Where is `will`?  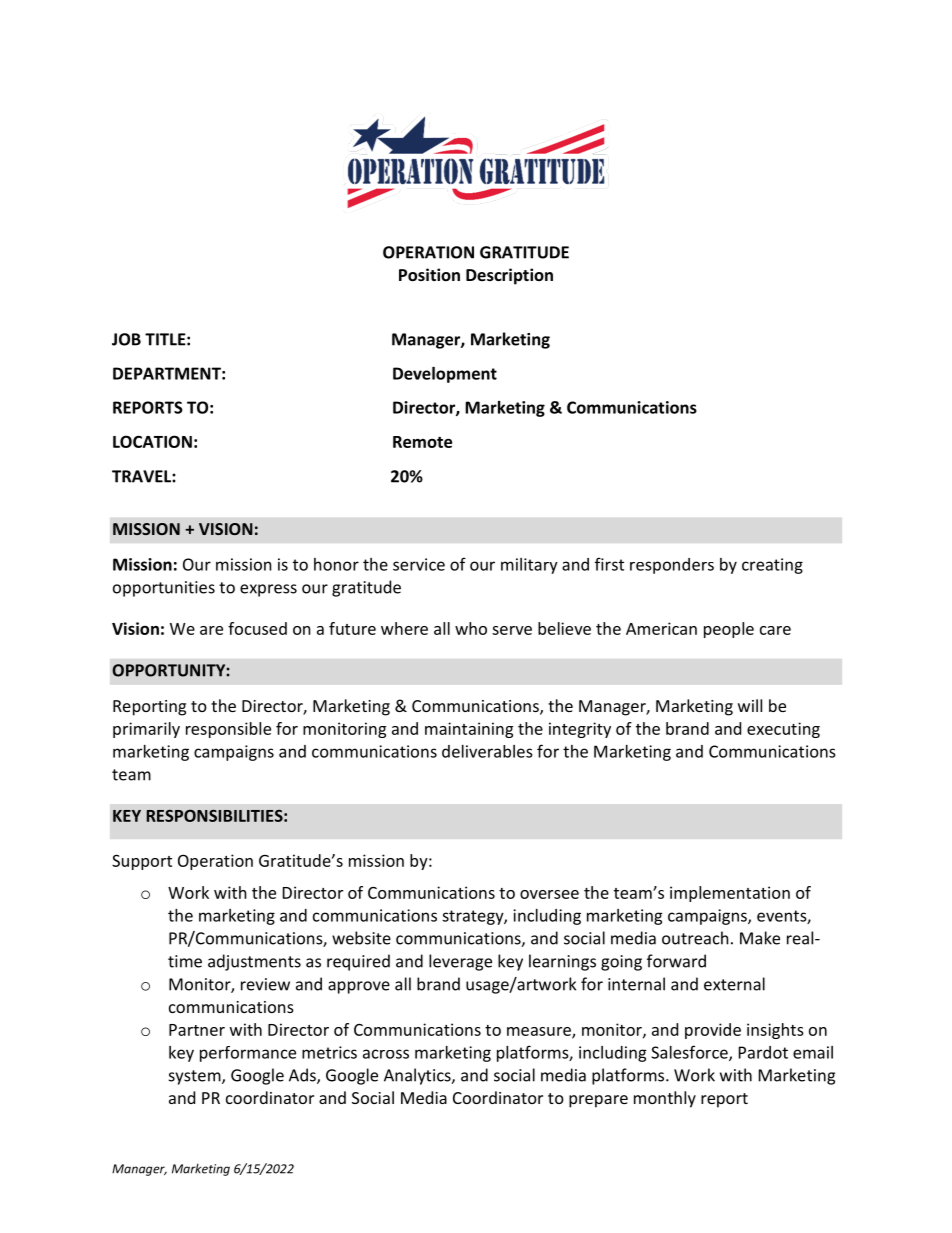 will is located at coordinates (750, 705).
